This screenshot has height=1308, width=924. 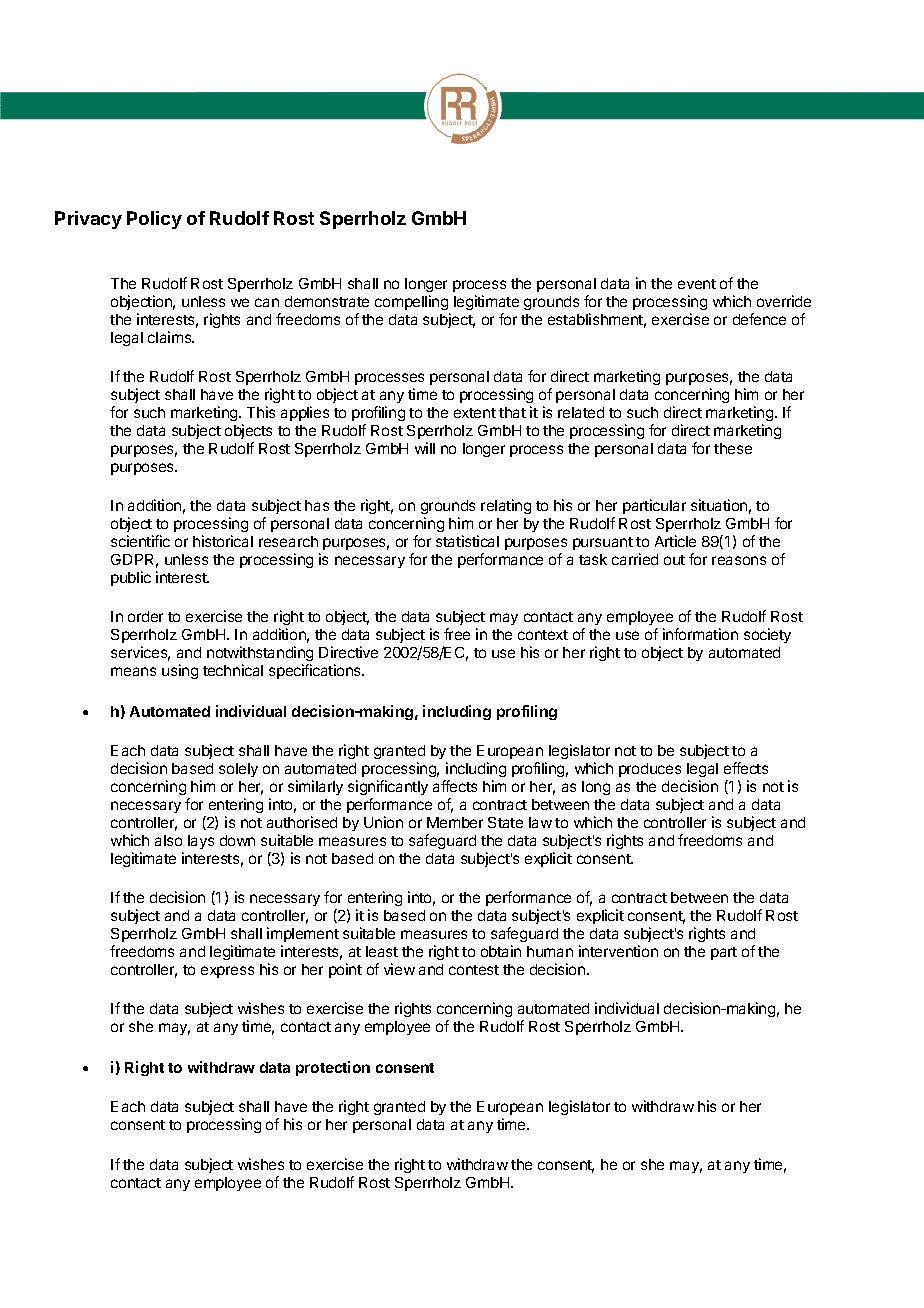 I want to click on express, so click(x=227, y=972).
